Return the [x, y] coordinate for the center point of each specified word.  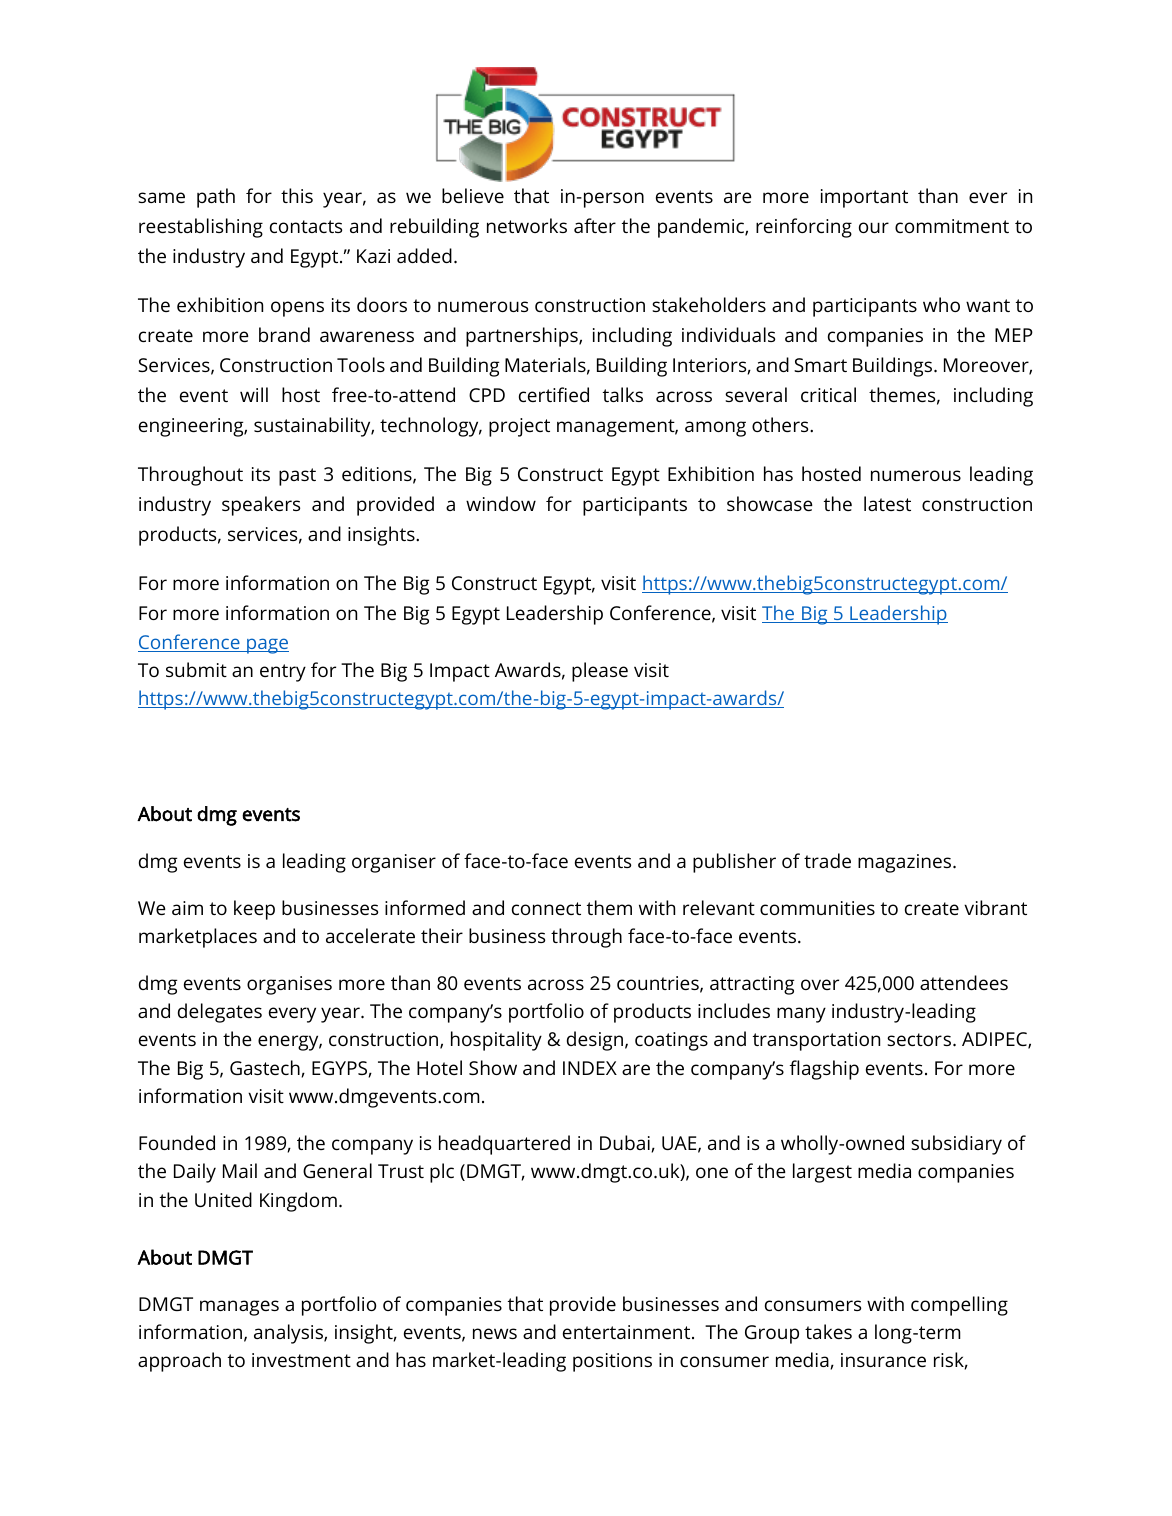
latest [887, 503]
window [501, 503]
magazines [906, 863]
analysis [289, 1334]
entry [283, 673]
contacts [306, 226]
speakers [261, 506]
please [600, 672]
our [874, 227]
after [595, 225]
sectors [920, 1039]
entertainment [628, 1332]
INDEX [590, 1068]
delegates [220, 1013]
